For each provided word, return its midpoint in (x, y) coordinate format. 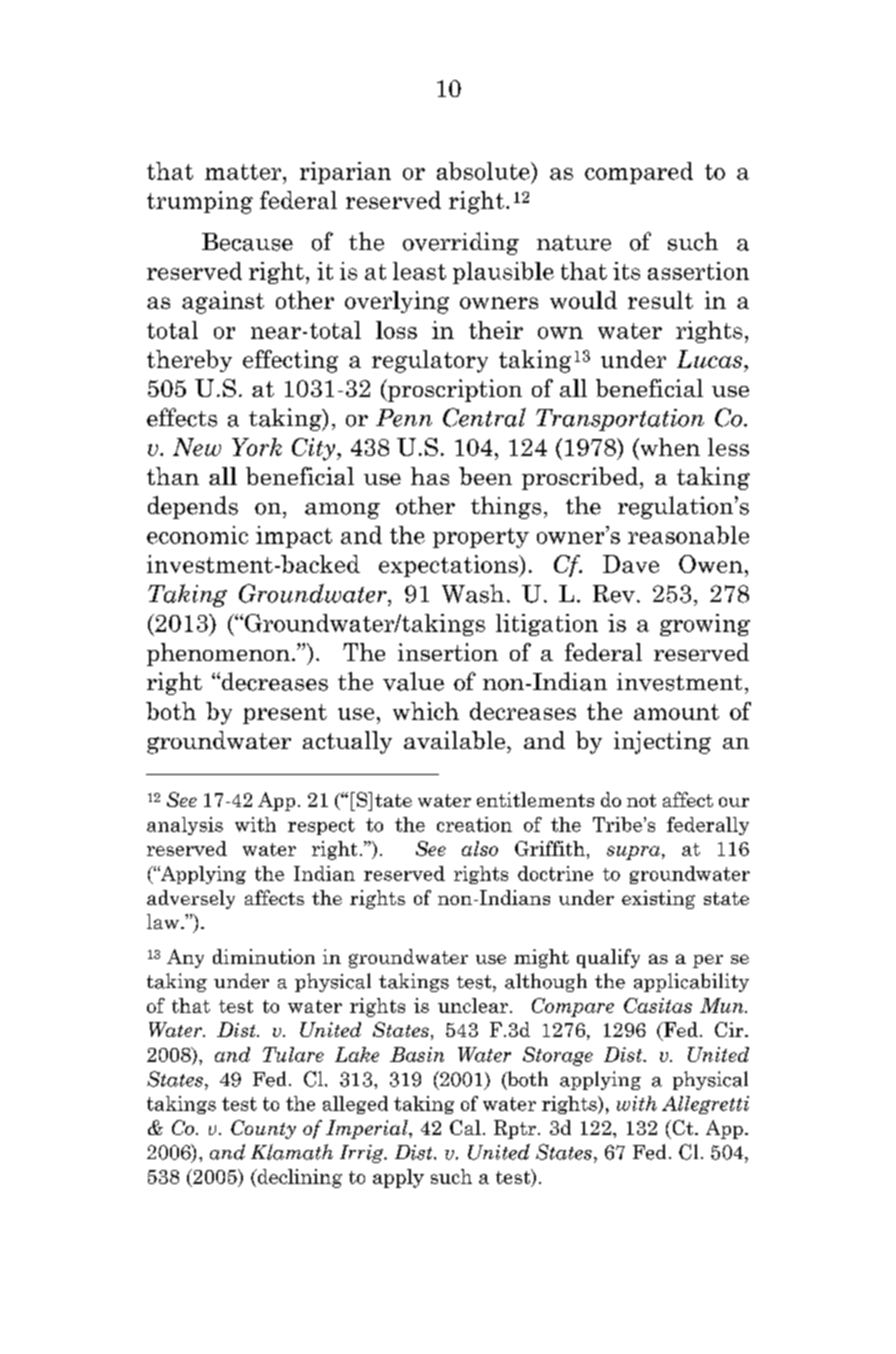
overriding (461, 243)
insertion (448, 652)
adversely (191, 899)
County (263, 1129)
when (669, 447)
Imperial (368, 1129)
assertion (698, 271)
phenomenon (218, 654)
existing (658, 899)
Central (484, 417)
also (480, 848)
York (257, 447)
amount (676, 712)
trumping (200, 202)
